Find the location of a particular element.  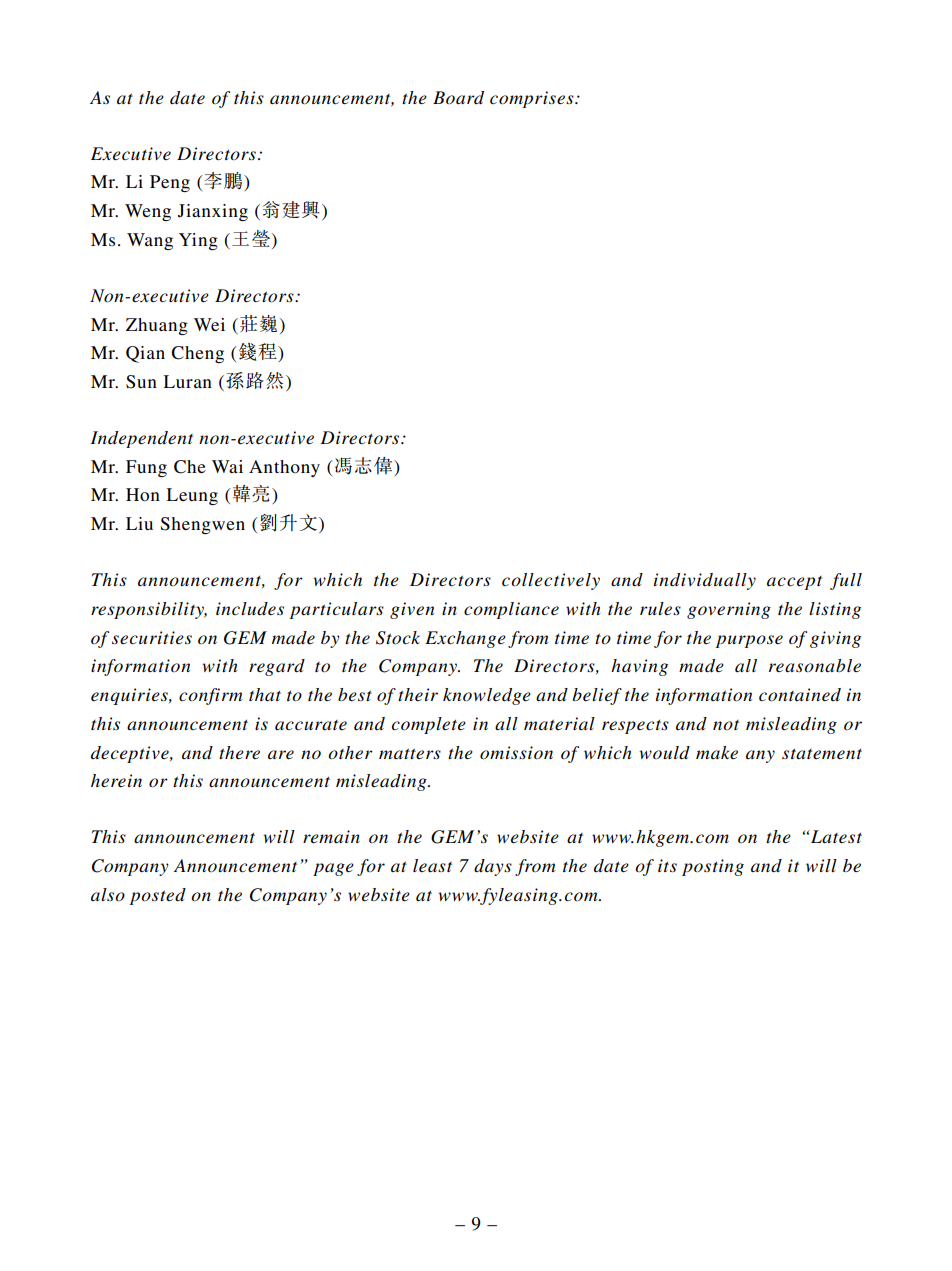

Anthony is located at coordinates (284, 468).
